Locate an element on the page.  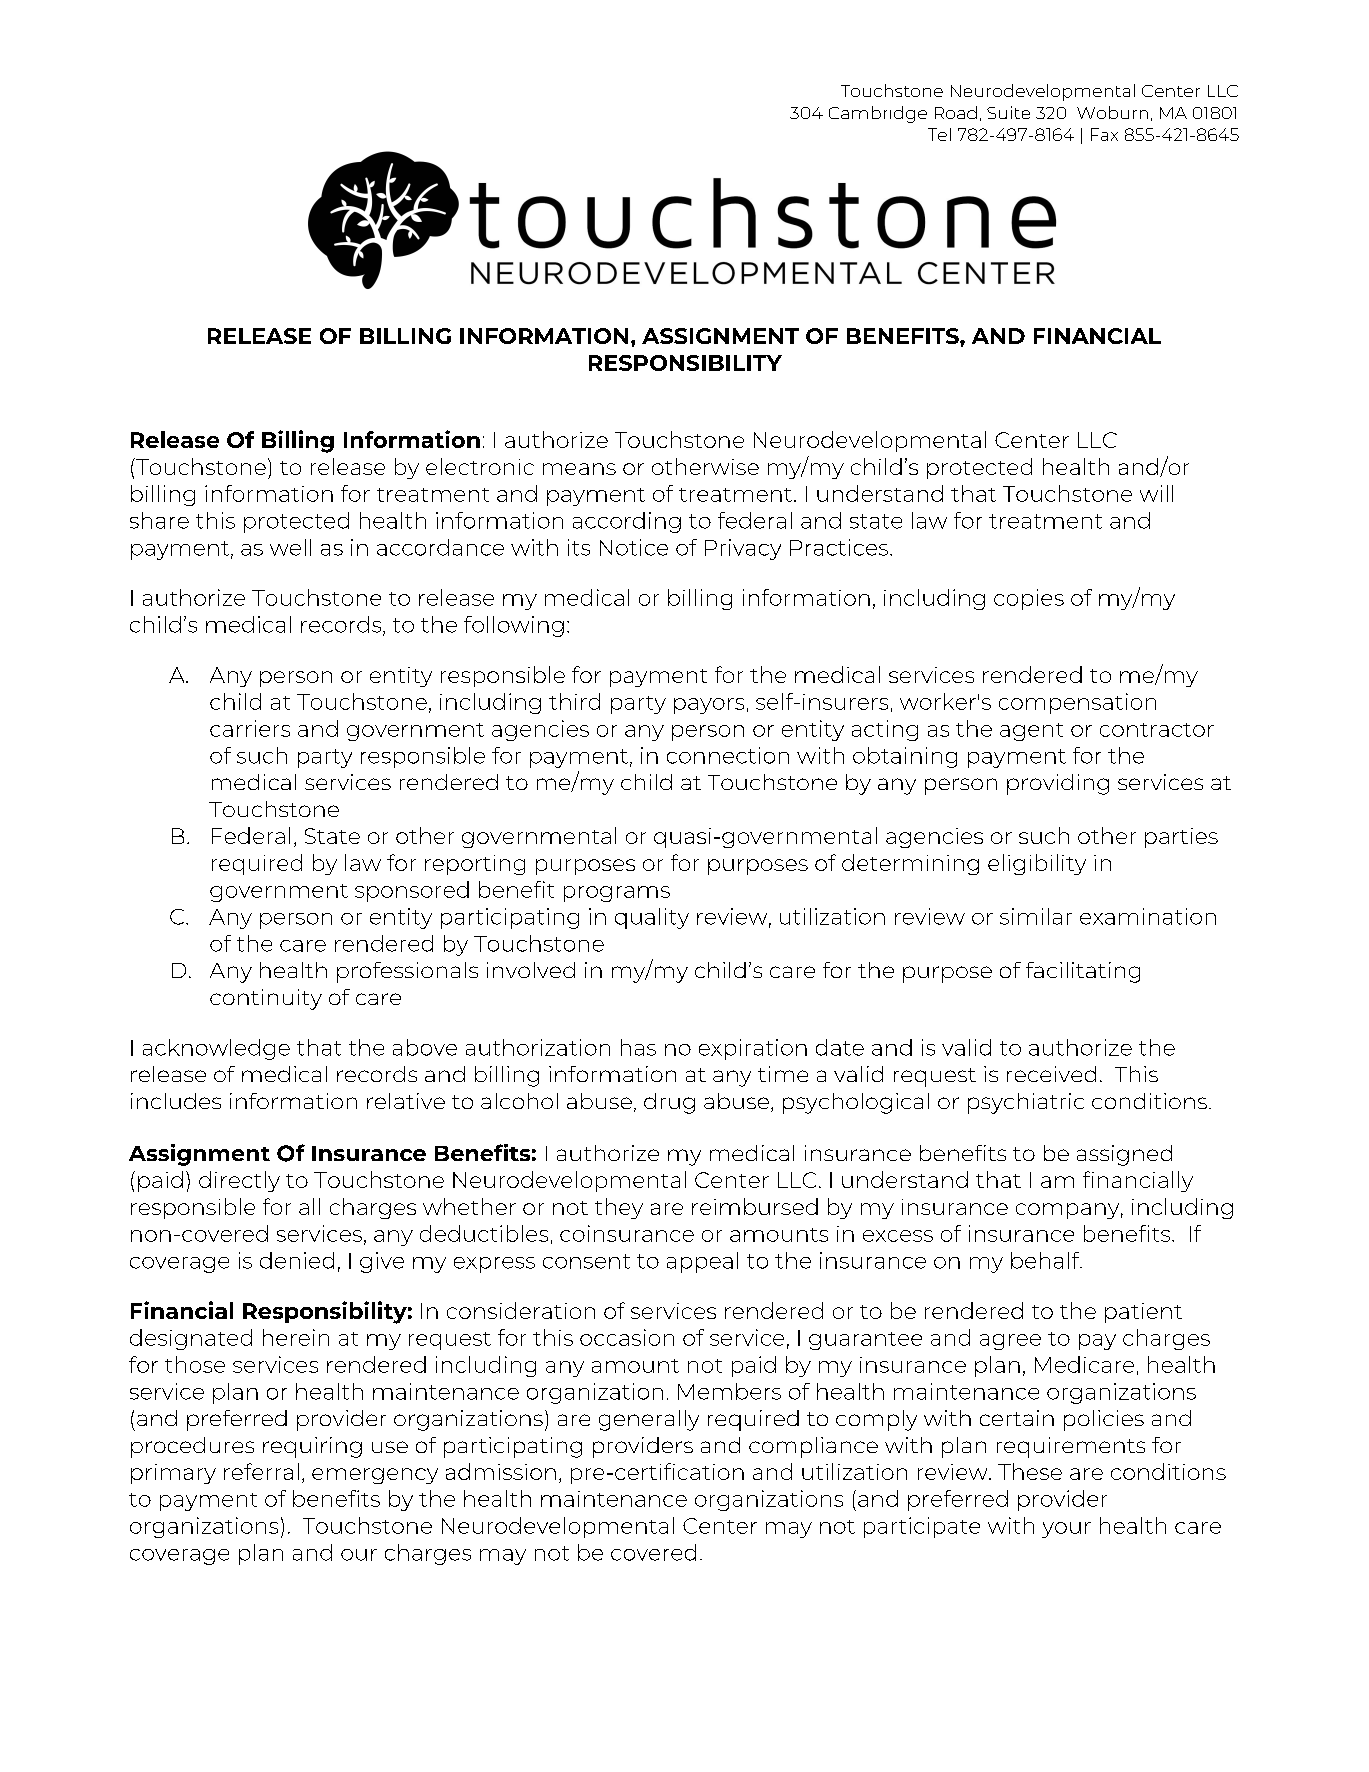
Cambridge is located at coordinates (878, 114).
